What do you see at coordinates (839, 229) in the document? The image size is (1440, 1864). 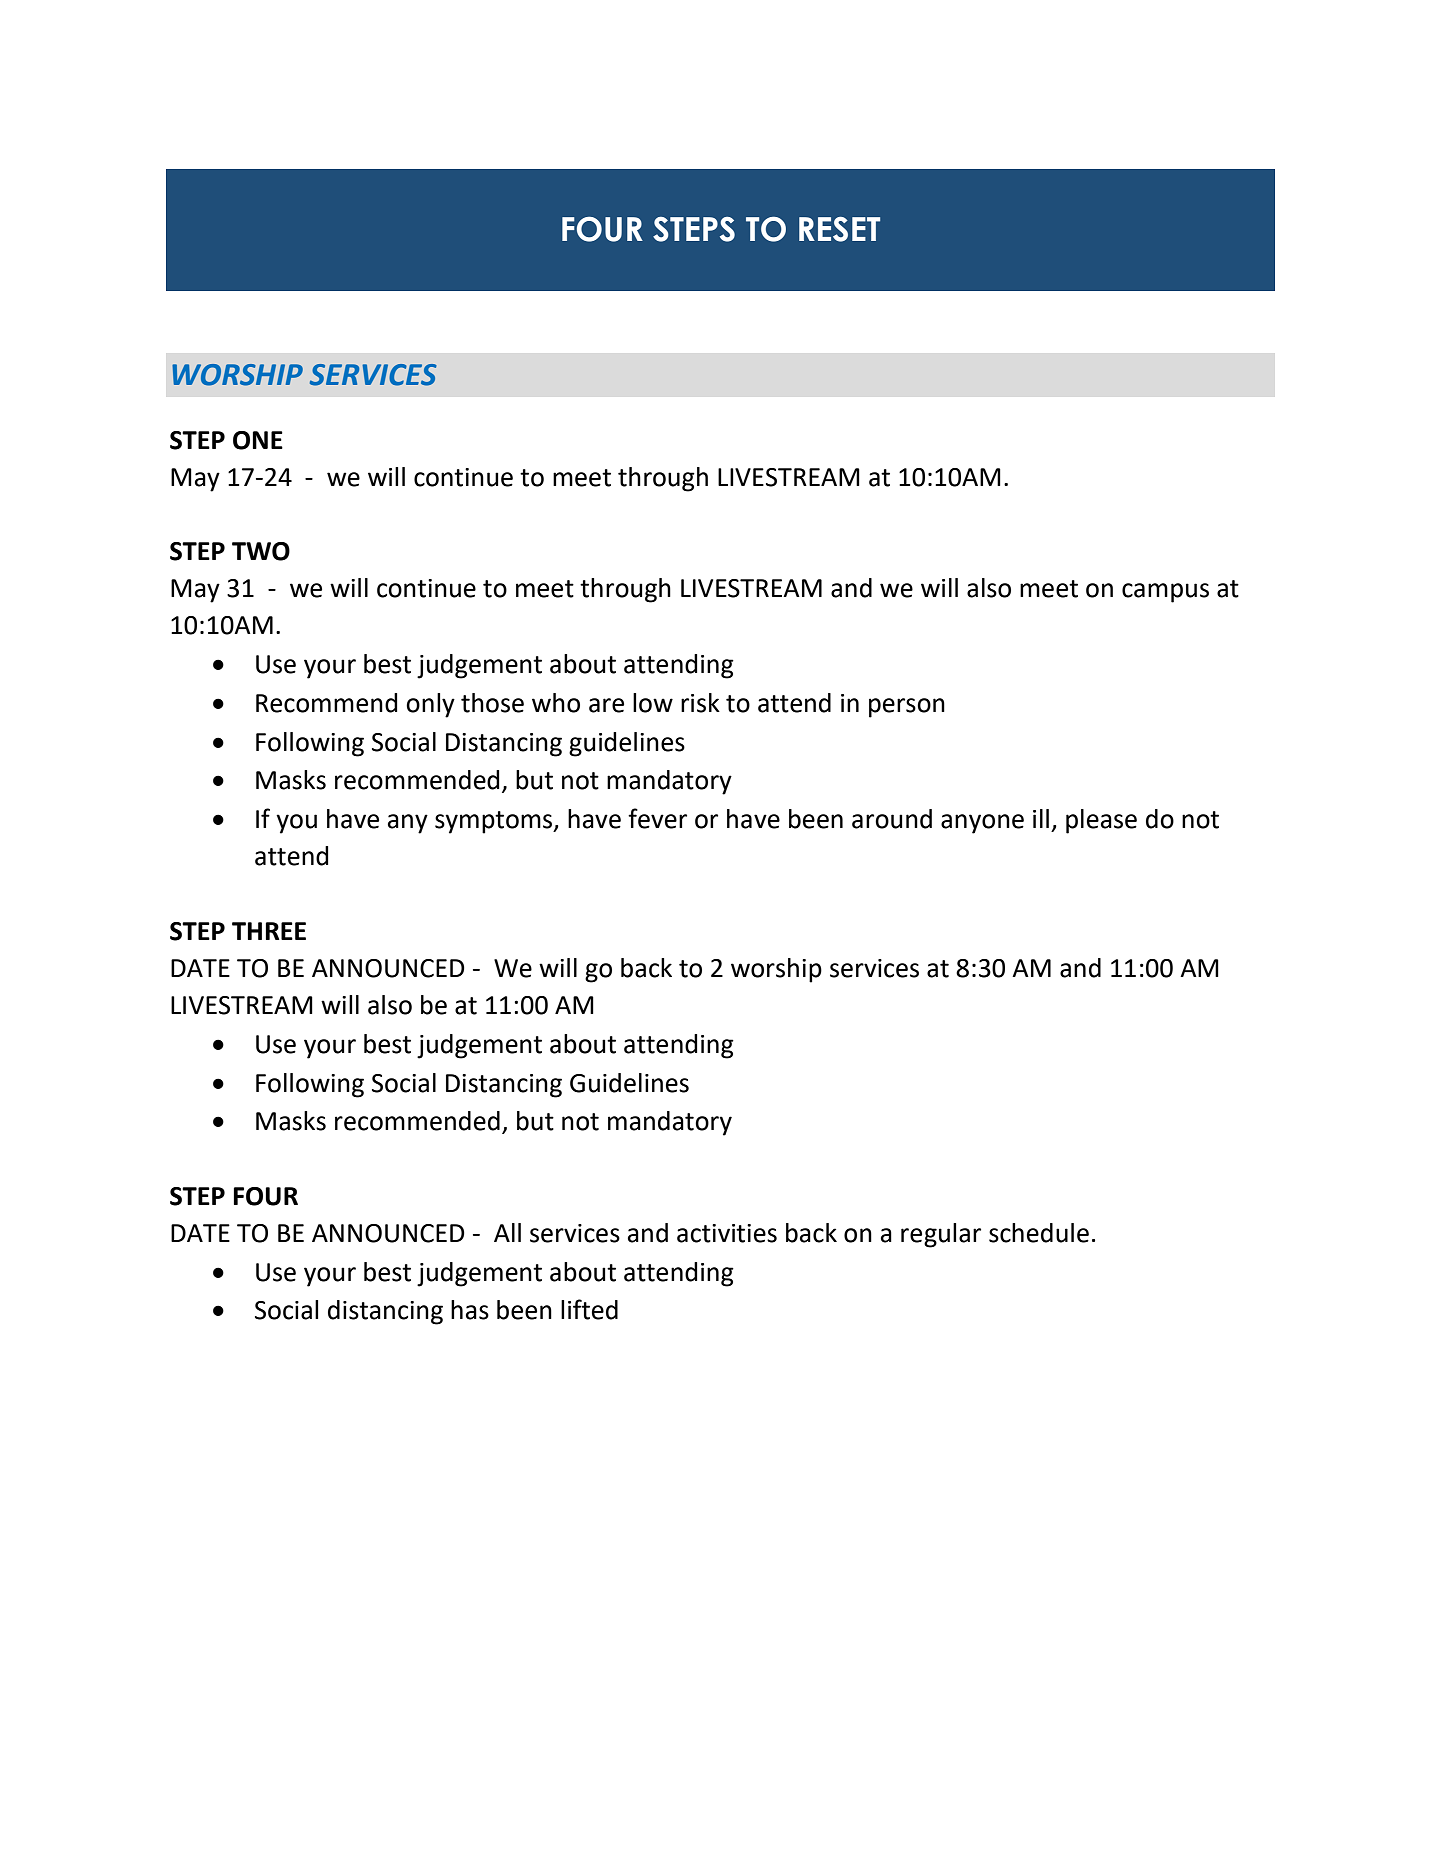 I see `RESET` at bounding box center [839, 229].
